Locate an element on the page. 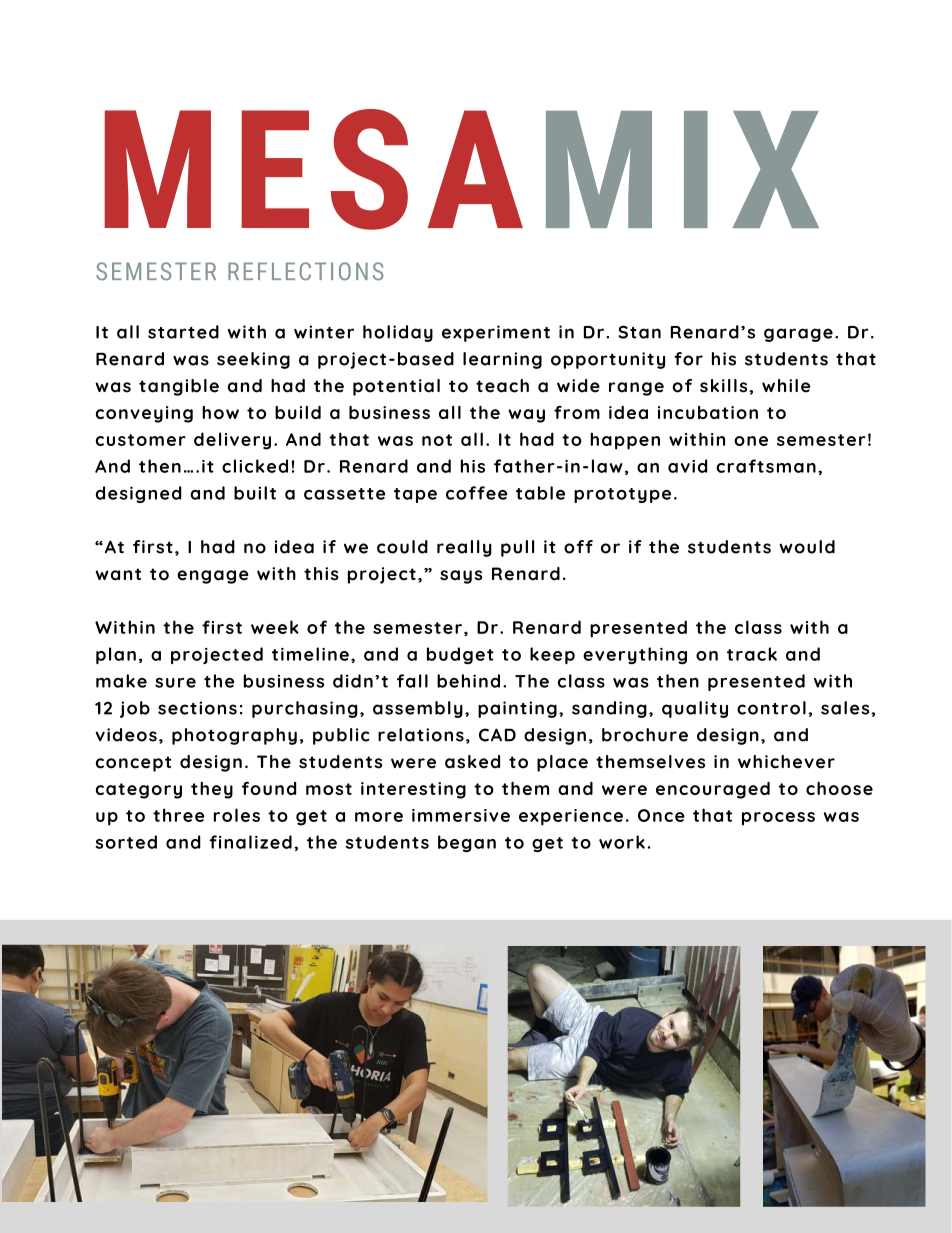  REFLECTIONS is located at coordinates (306, 271).
